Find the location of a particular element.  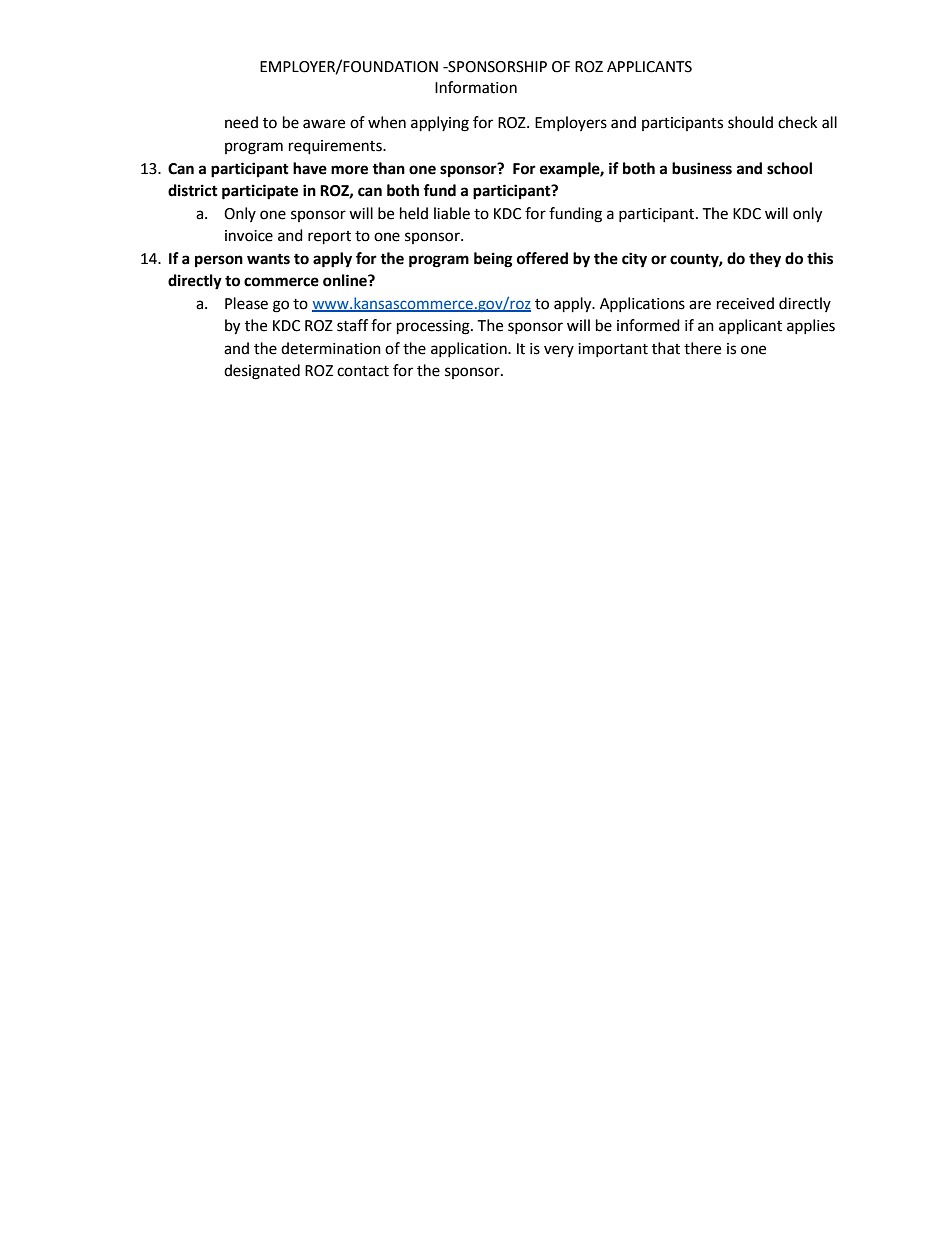

designated is located at coordinates (262, 372).
